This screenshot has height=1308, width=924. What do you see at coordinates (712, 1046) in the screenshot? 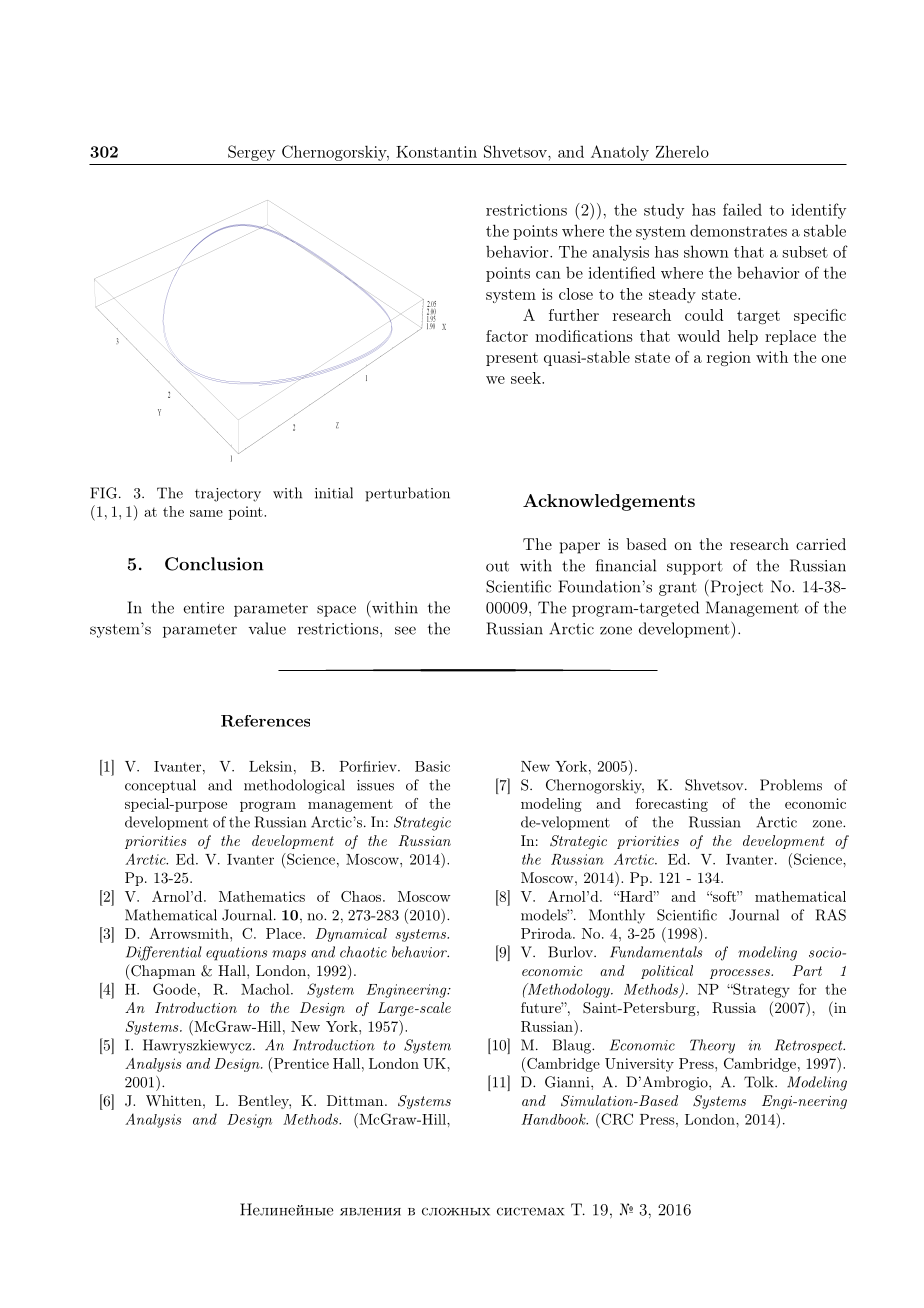
I see `Theory` at bounding box center [712, 1046].
